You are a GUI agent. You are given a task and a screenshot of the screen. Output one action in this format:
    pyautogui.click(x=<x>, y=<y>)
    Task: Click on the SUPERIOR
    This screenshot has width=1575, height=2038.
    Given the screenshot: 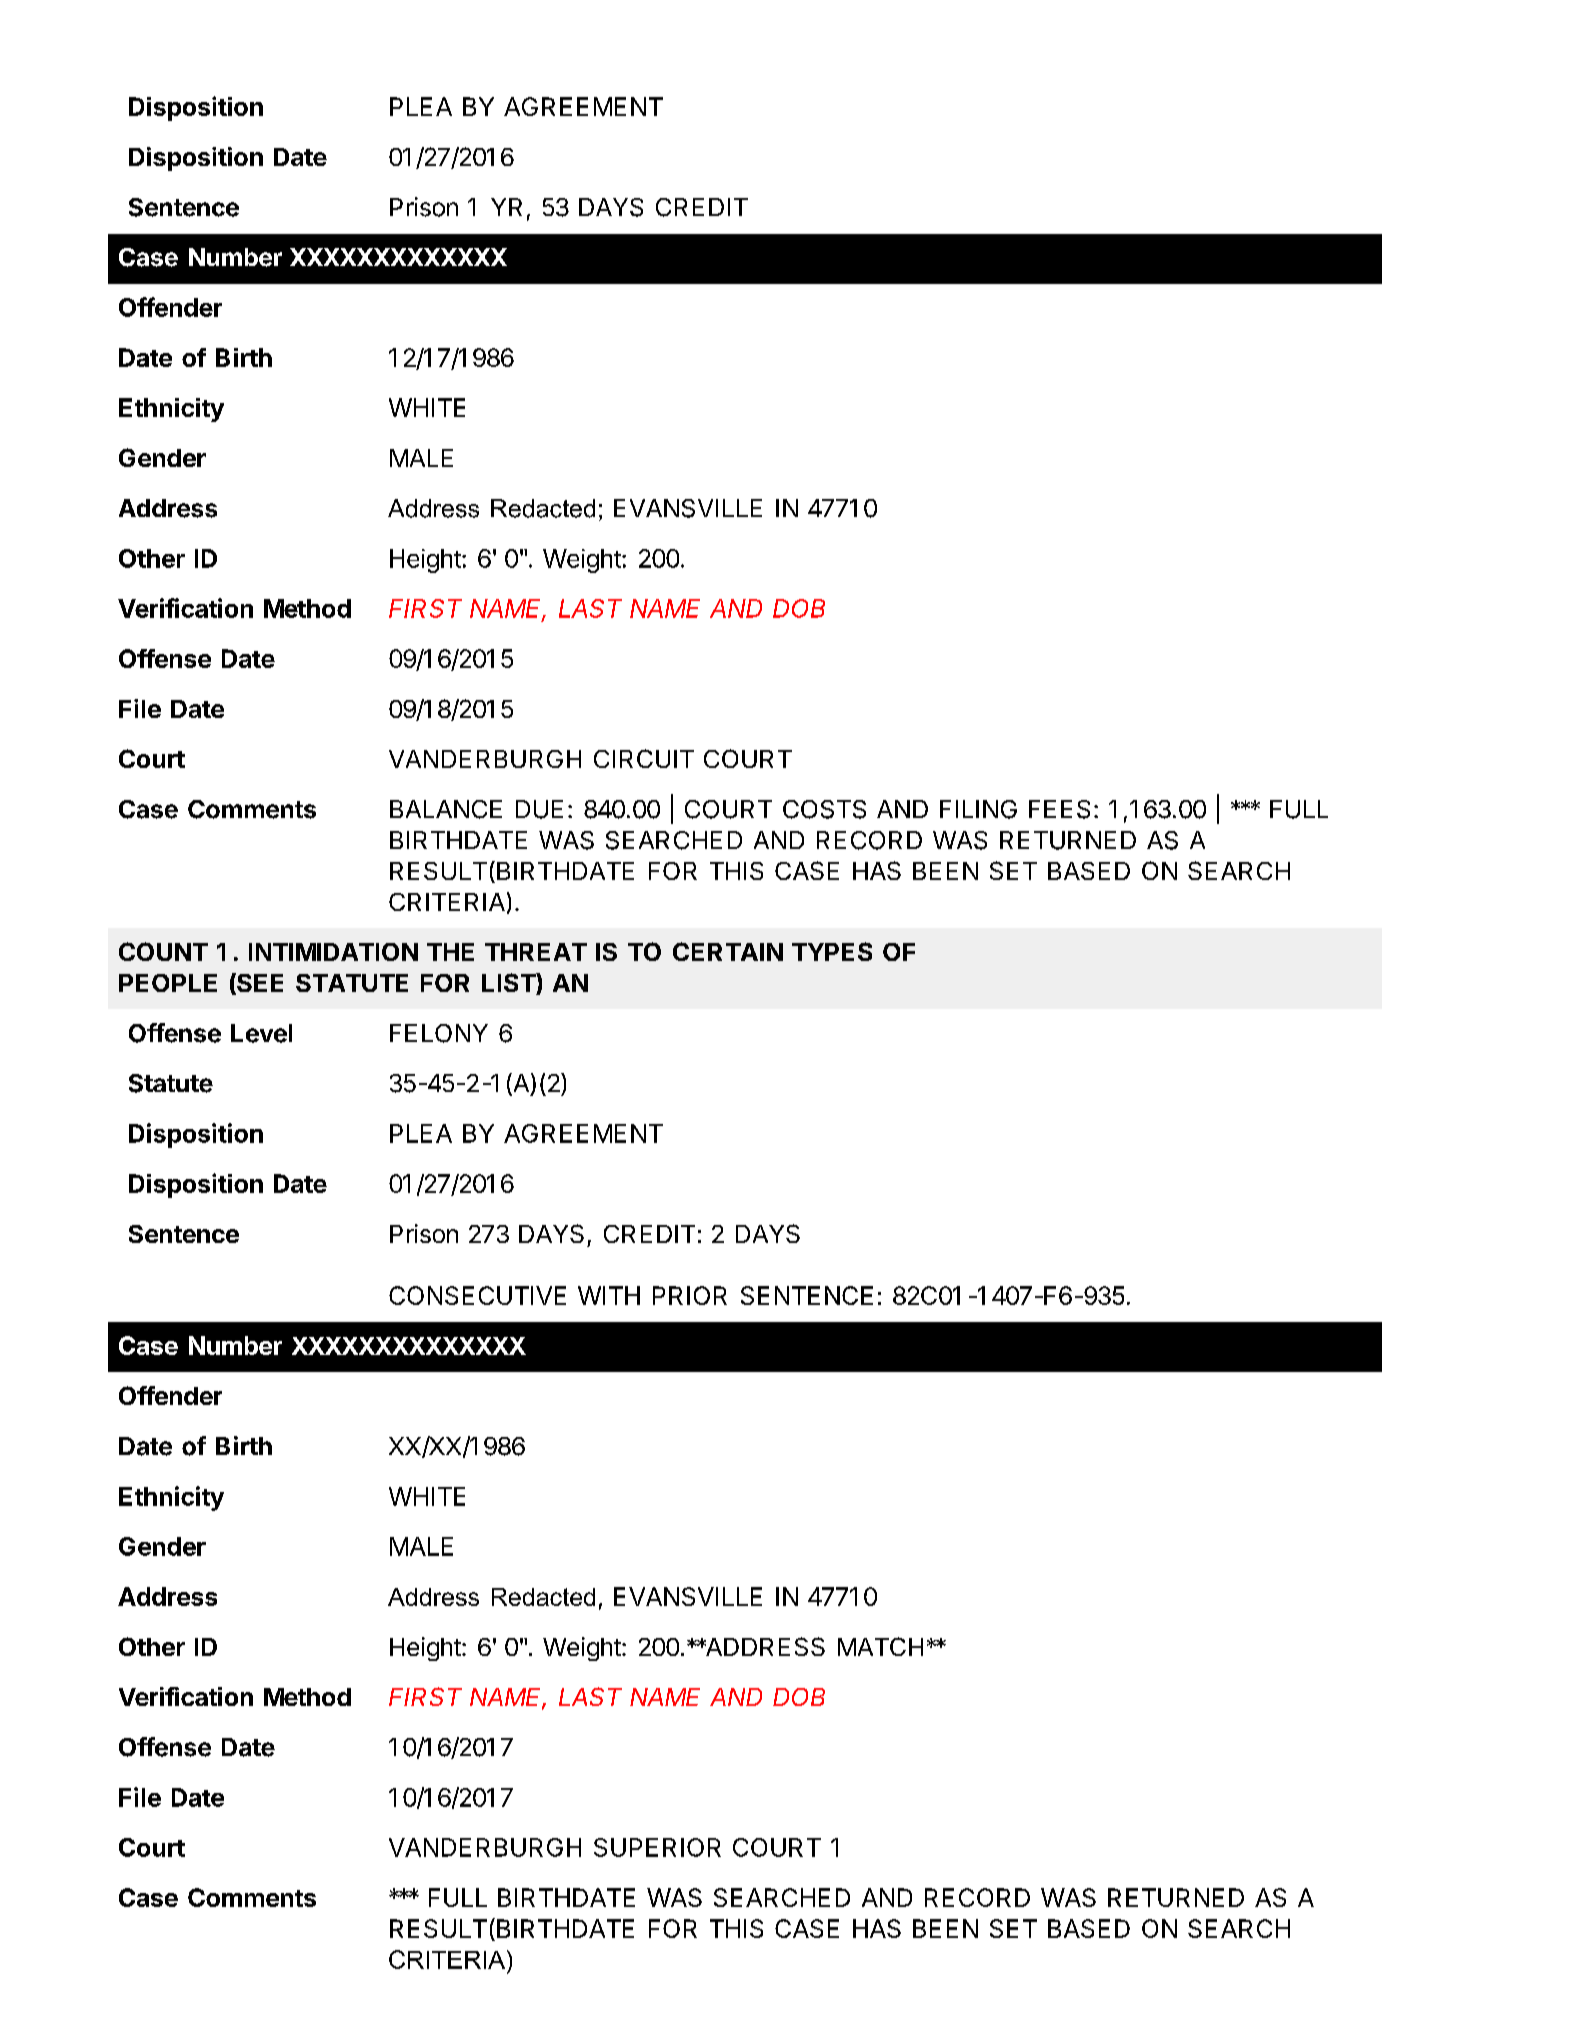 What is the action you would take?
    pyautogui.click(x=657, y=1847)
